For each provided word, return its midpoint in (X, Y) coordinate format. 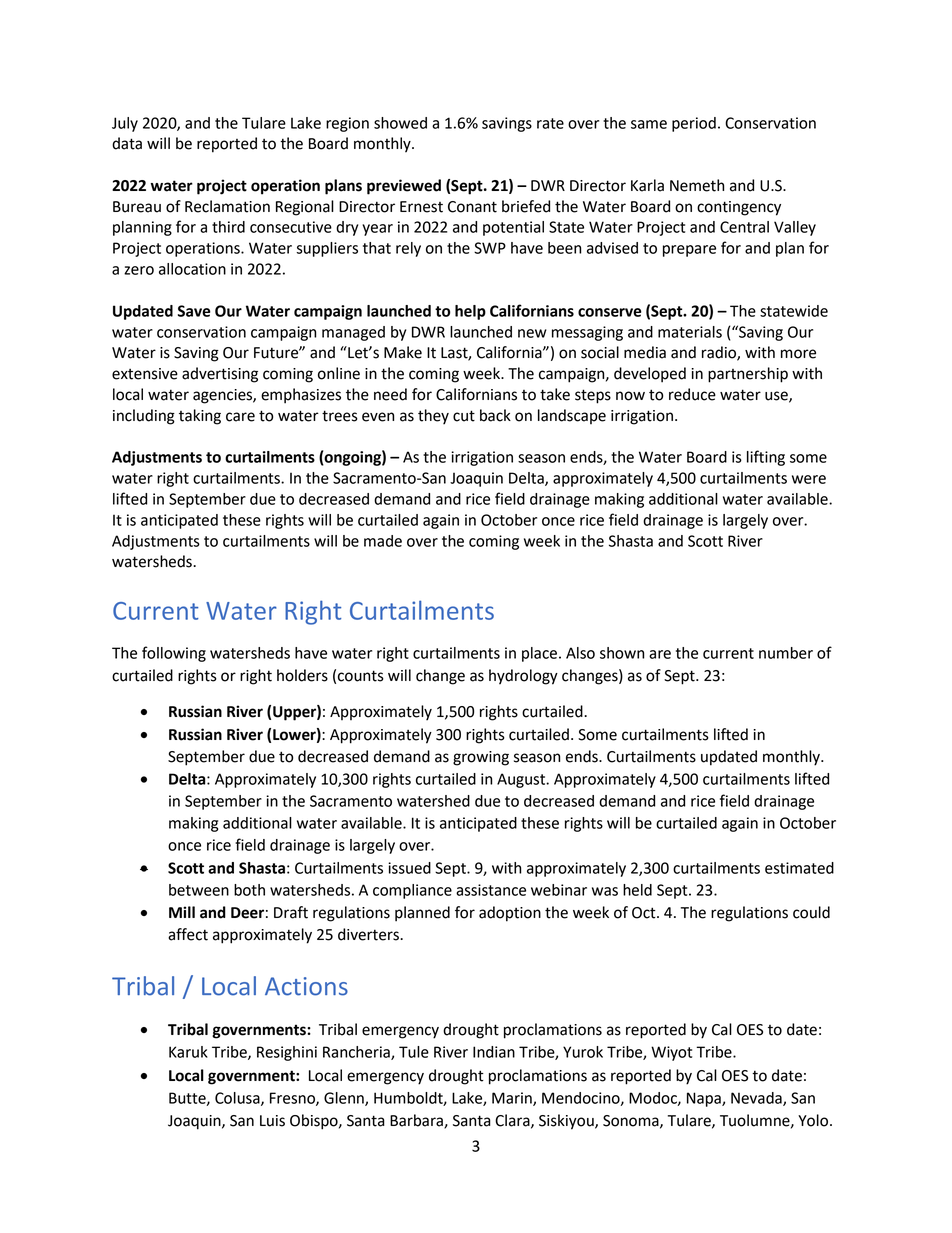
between (199, 890)
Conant (472, 207)
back (495, 415)
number (786, 653)
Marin (513, 1099)
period (694, 124)
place (539, 654)
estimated (799, 868)
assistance (491, 890)
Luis (272, 1121)
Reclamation (227, 206)
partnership (748, 375)
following (174, 654)
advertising (220, 375)
